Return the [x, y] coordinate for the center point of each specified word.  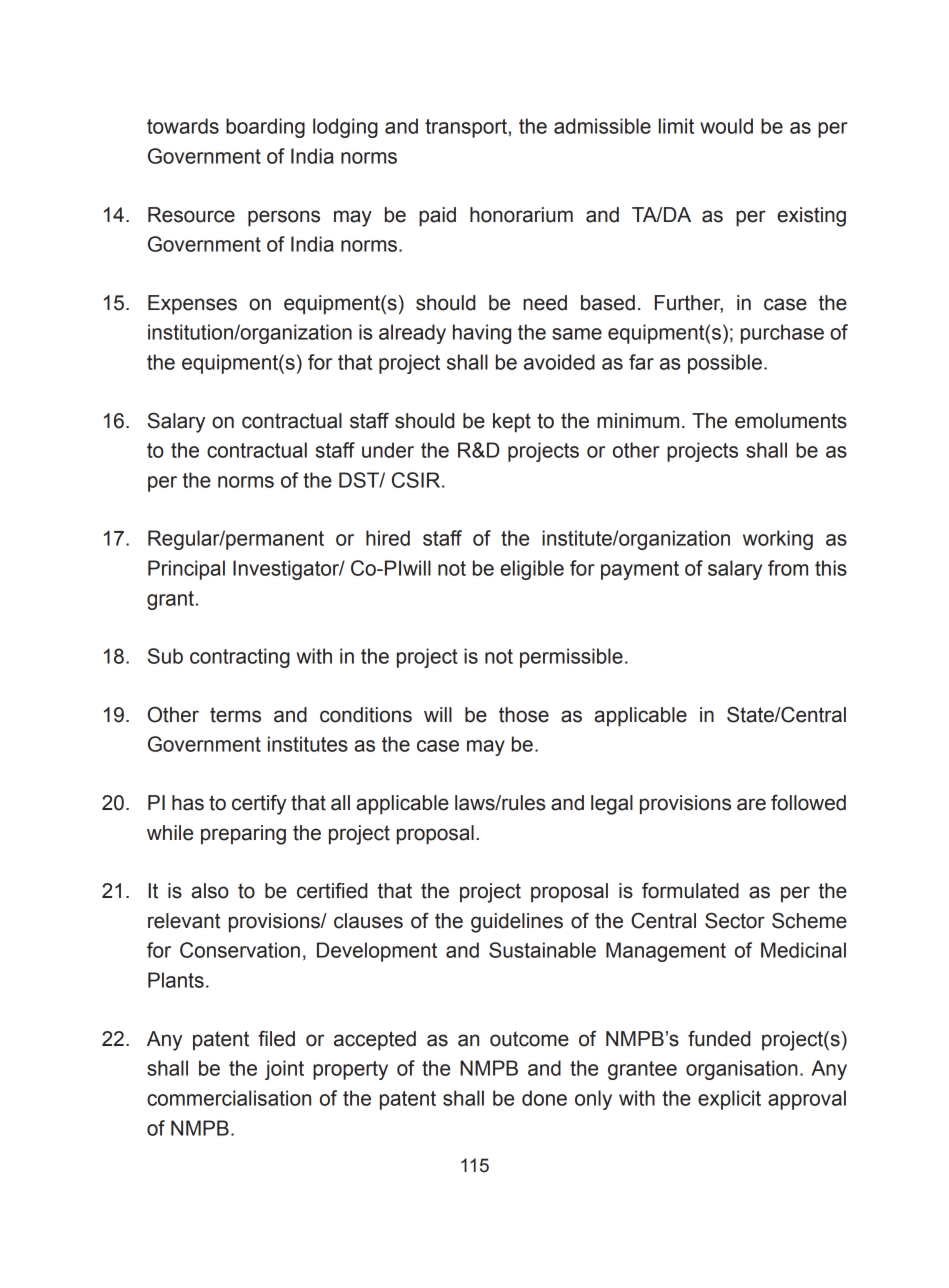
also [210, 891]
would [726, 126]
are [751, 804]
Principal [186, 570]
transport [466, 128]
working [778, 540]
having [482, 334]
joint [284, 1070]
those [524, 715]
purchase [782, 334]
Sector [735, 921]
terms [235, 715]
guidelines [517, 923]
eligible [532, 570]
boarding [265, 128]
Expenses [192, 305]
